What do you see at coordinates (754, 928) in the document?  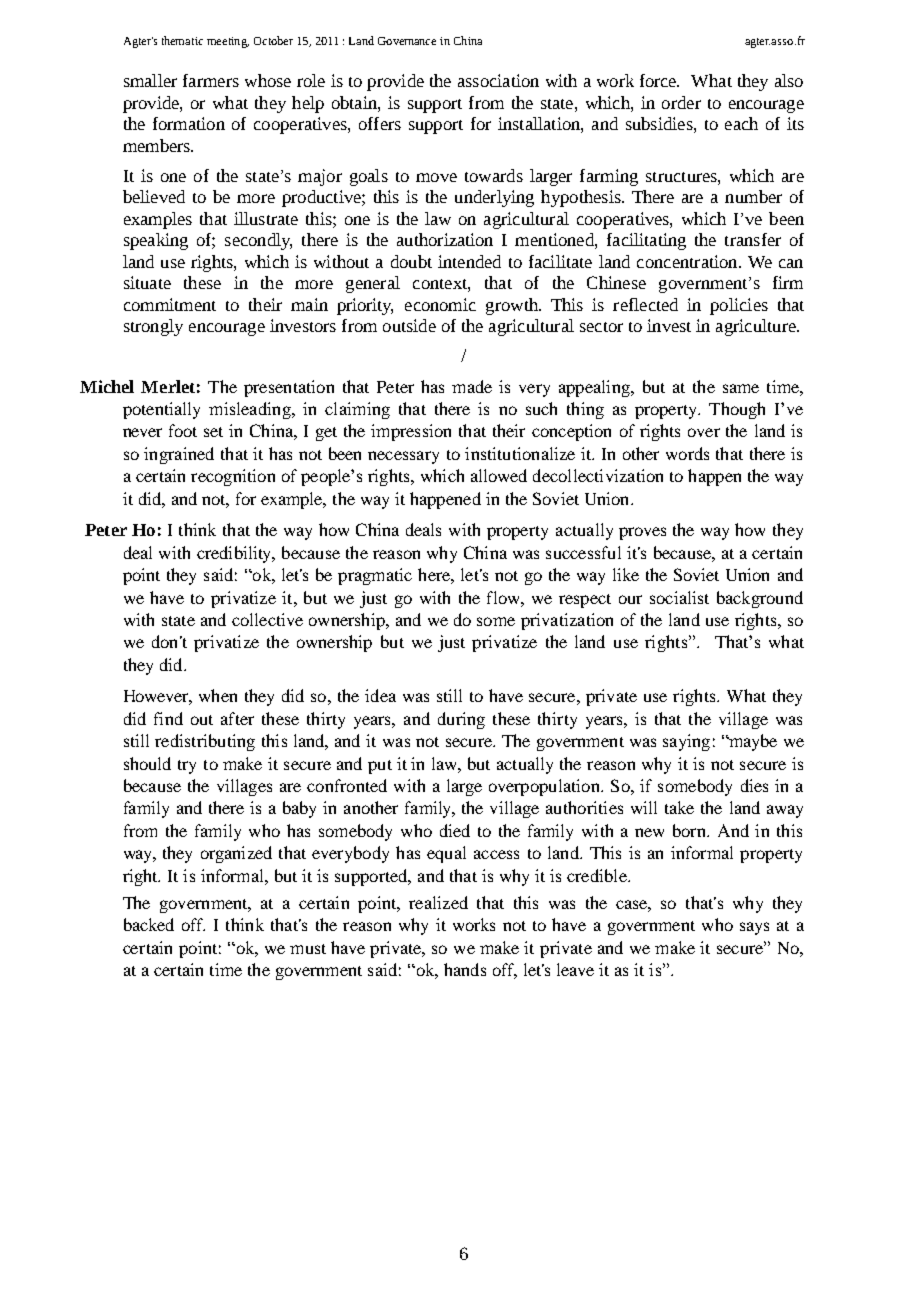 I see `says` at bounding box center [754, 928].
